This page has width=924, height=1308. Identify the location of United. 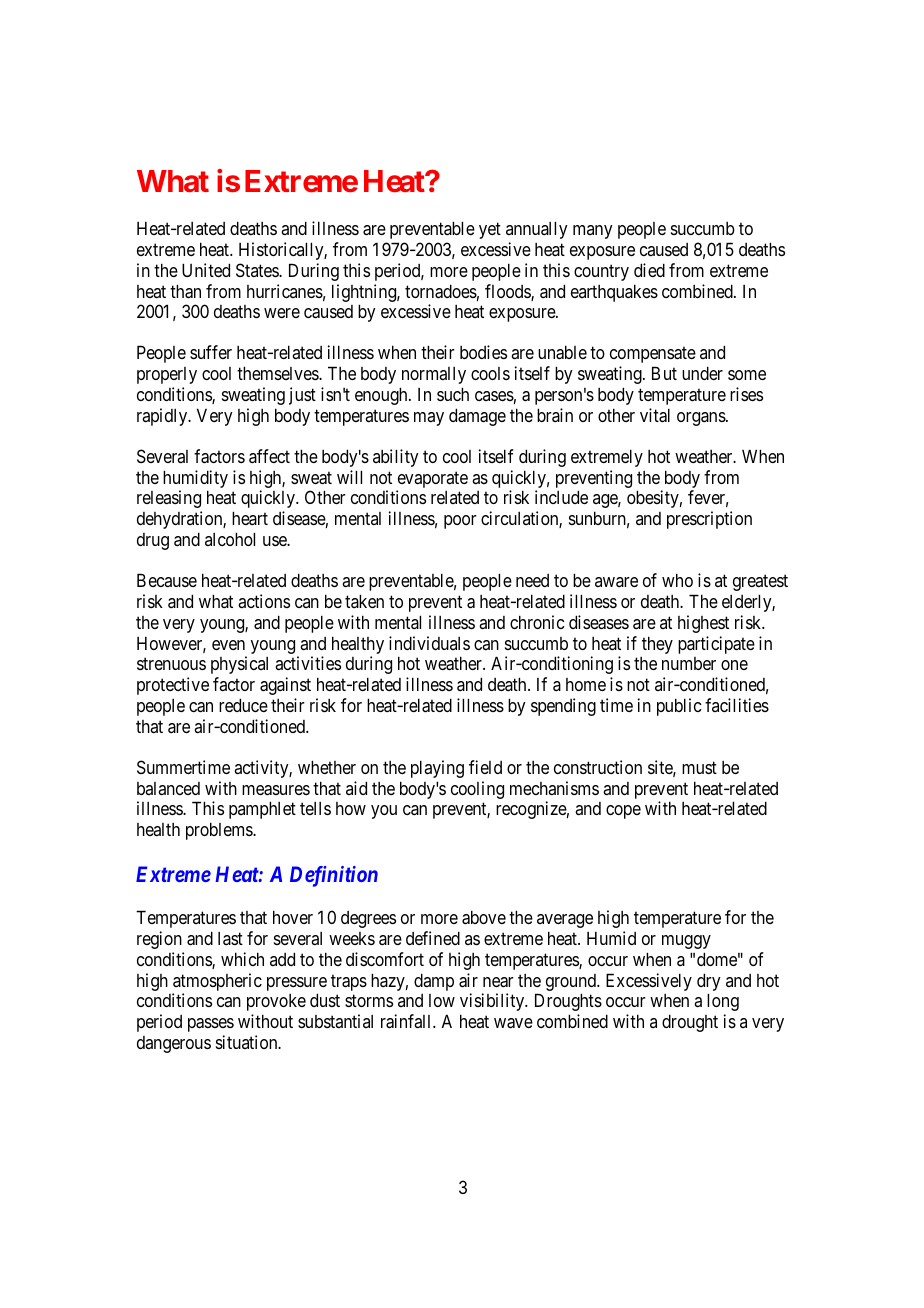
(206, 270).
